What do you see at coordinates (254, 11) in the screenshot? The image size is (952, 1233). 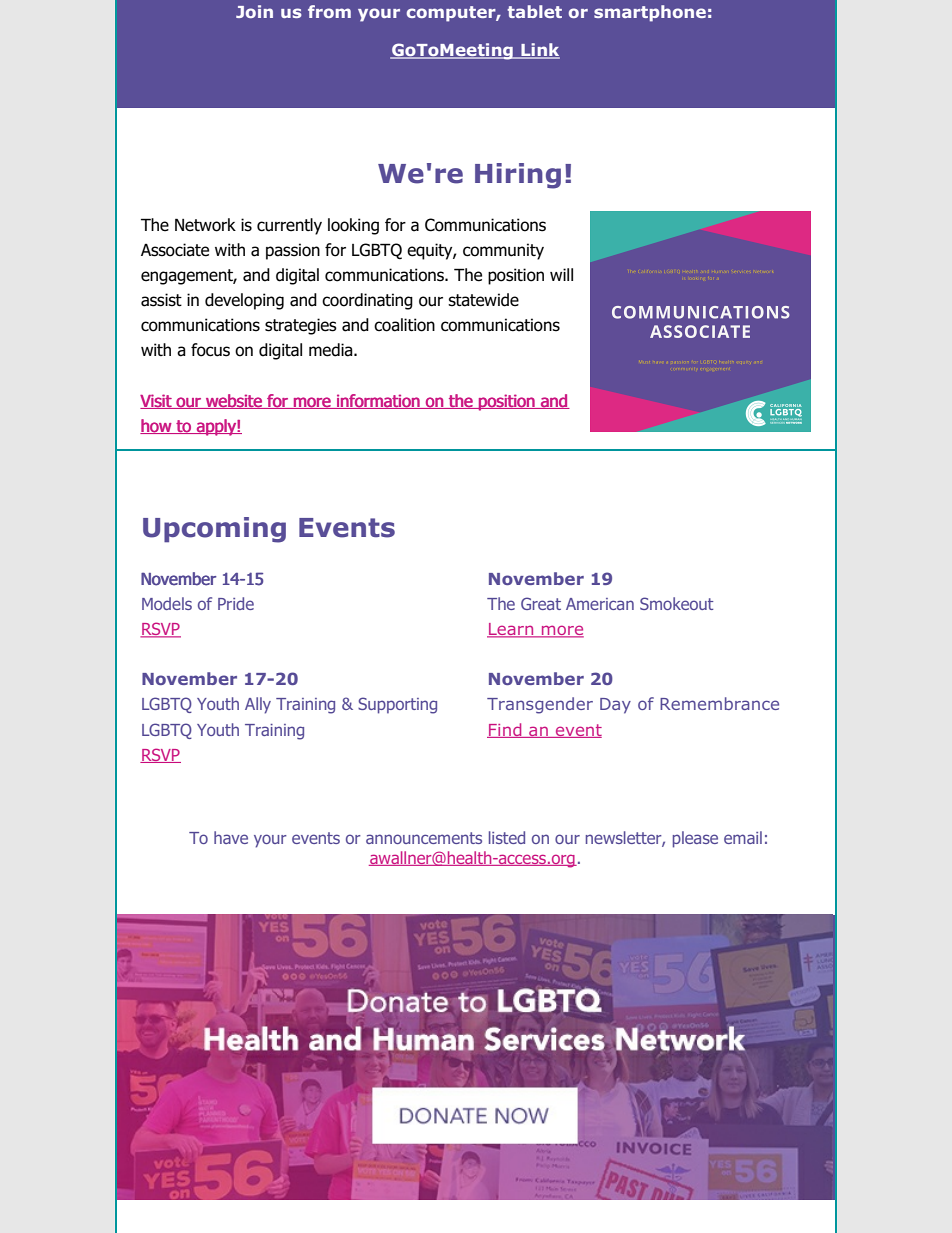 I see `Join` at bounding box center [254, 11].
